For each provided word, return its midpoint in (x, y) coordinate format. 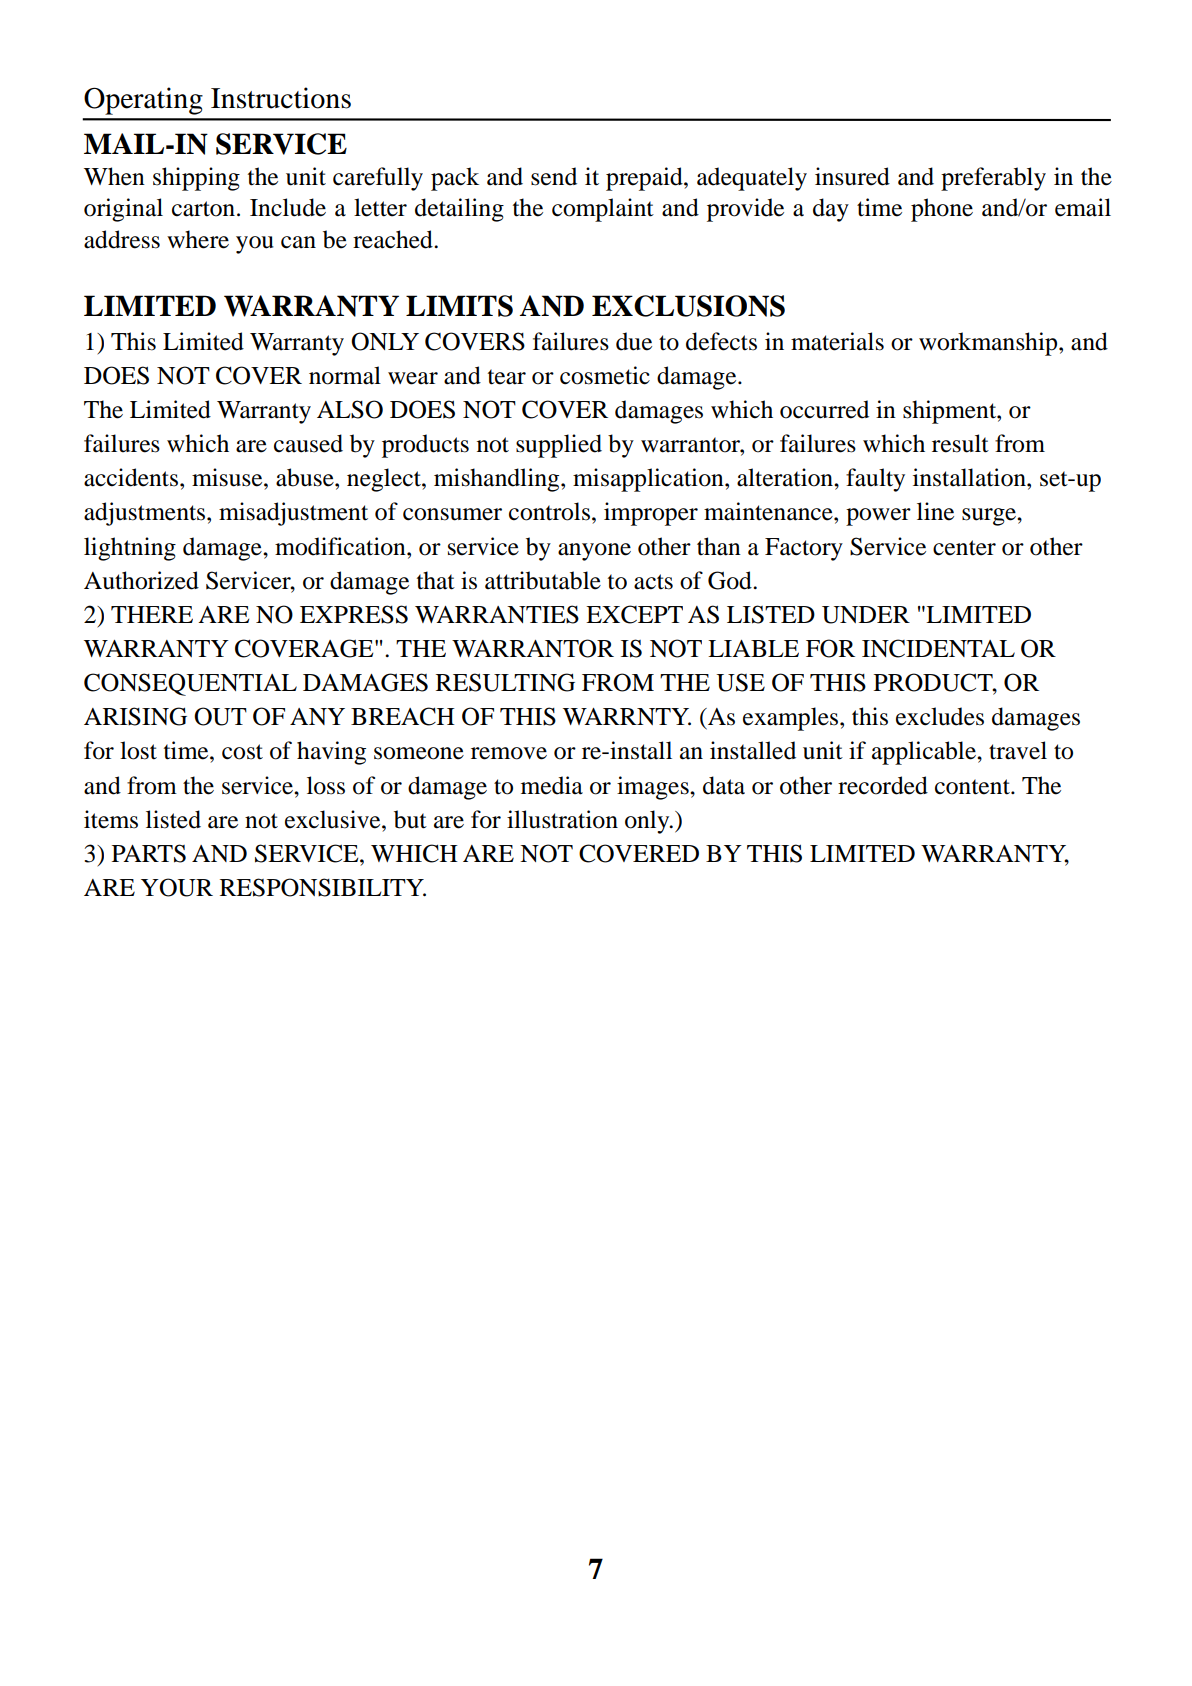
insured (852, 176)
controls (549, 511)
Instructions (281, 98)
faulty (875, 480)
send (554, 176)
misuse (228, 477)
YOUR (177, 887)
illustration (562, 819)
